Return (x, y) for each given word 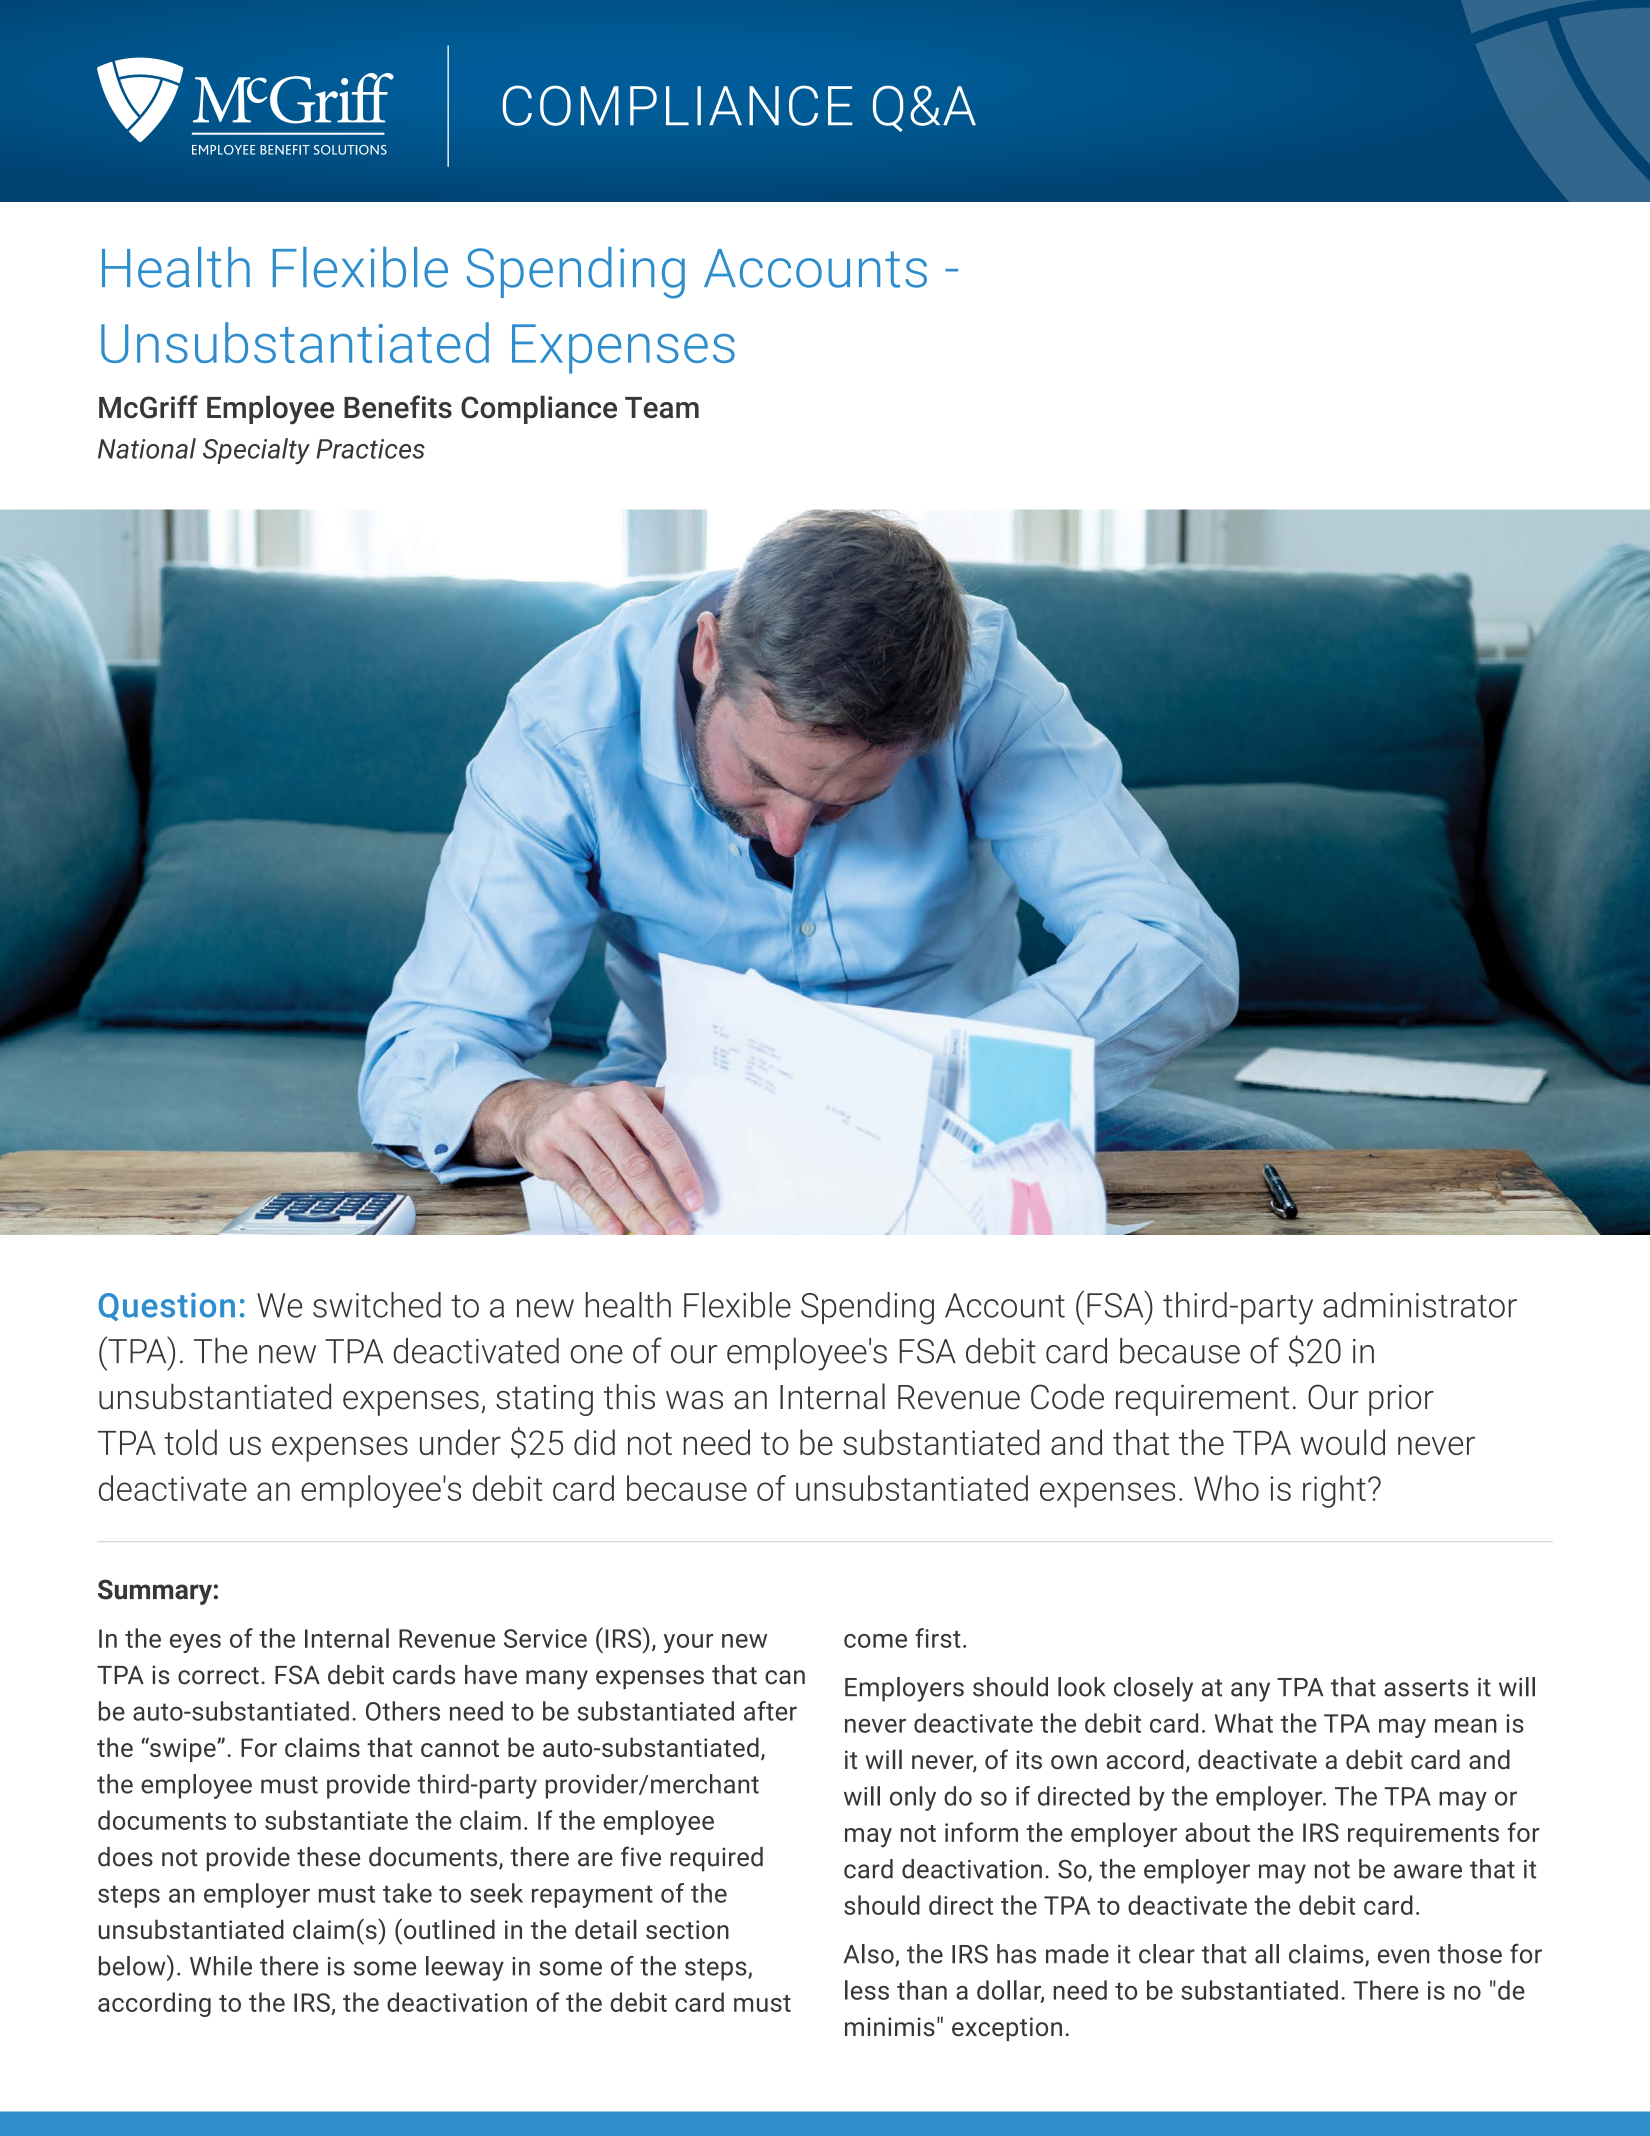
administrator (1420, 1305)
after (770, 1711)
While (221, 1966)
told (190, 1442)
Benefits (398, 407)
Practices (370, 449)
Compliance (539, 409)
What (1244, 1723)
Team (662, 408)
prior (1401, 1400)
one (597, 1354)
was (694, 1400)
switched (377, 1305)
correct (218, 1676)
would (1342, 1442)
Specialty (256, 451)
